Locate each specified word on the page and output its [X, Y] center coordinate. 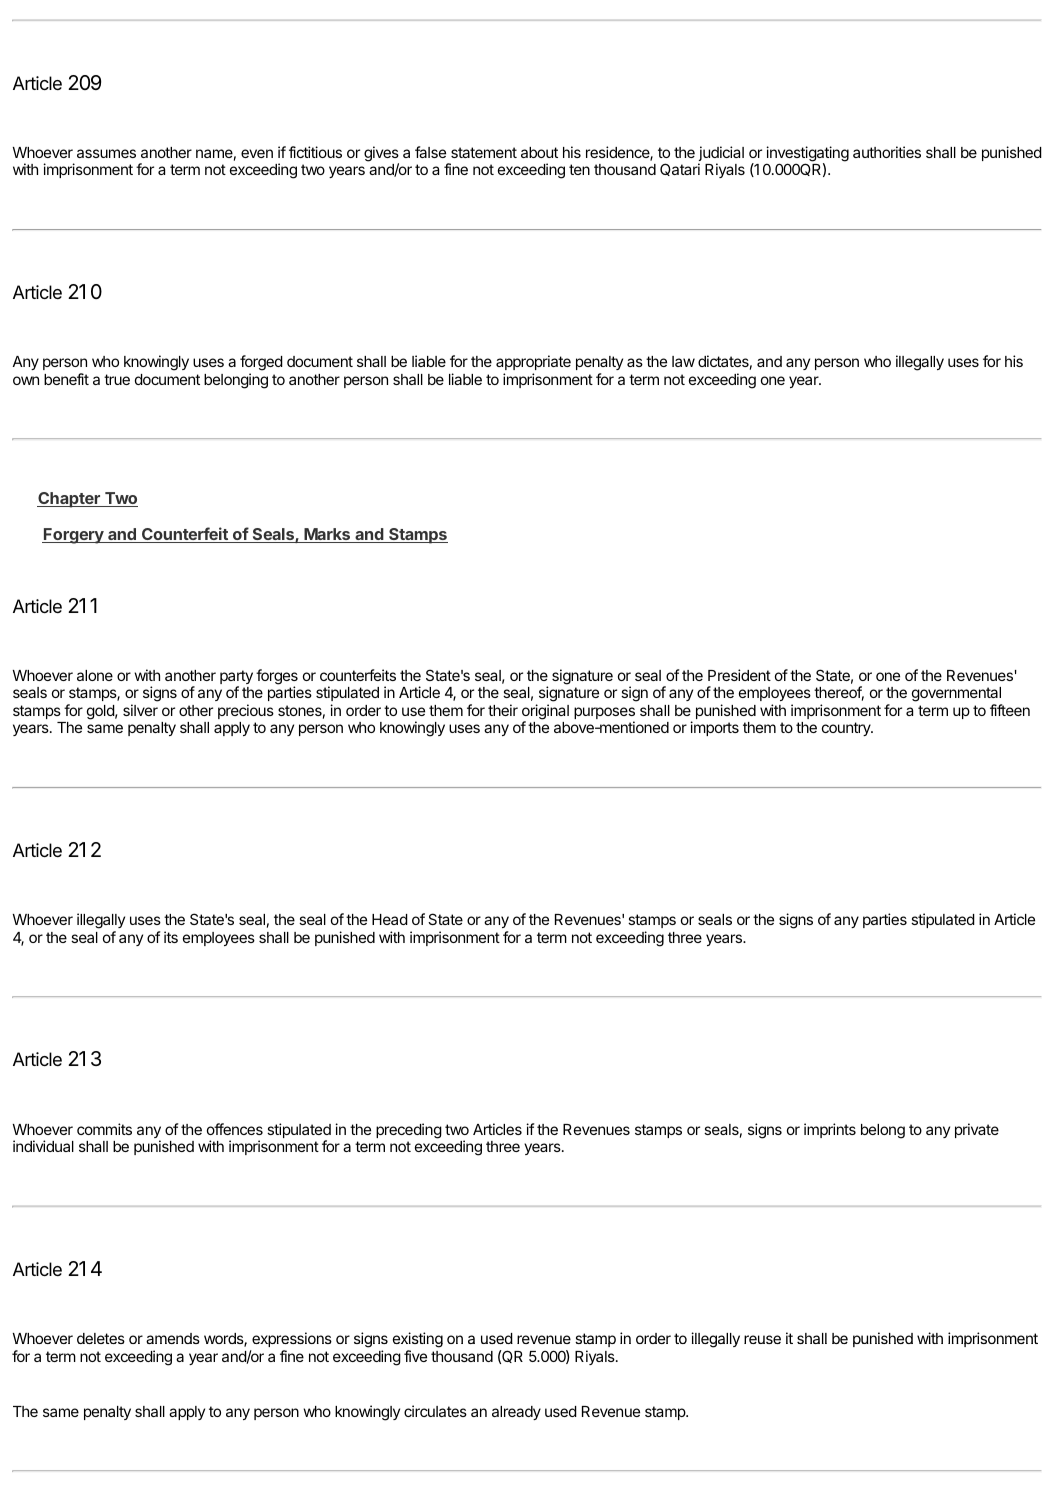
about [539, 152]
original [545, 713]
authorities [887, 152]
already [516, 1413]
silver [140, 710]
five [415, 1356]
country [847, 729]
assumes [106, 153]
